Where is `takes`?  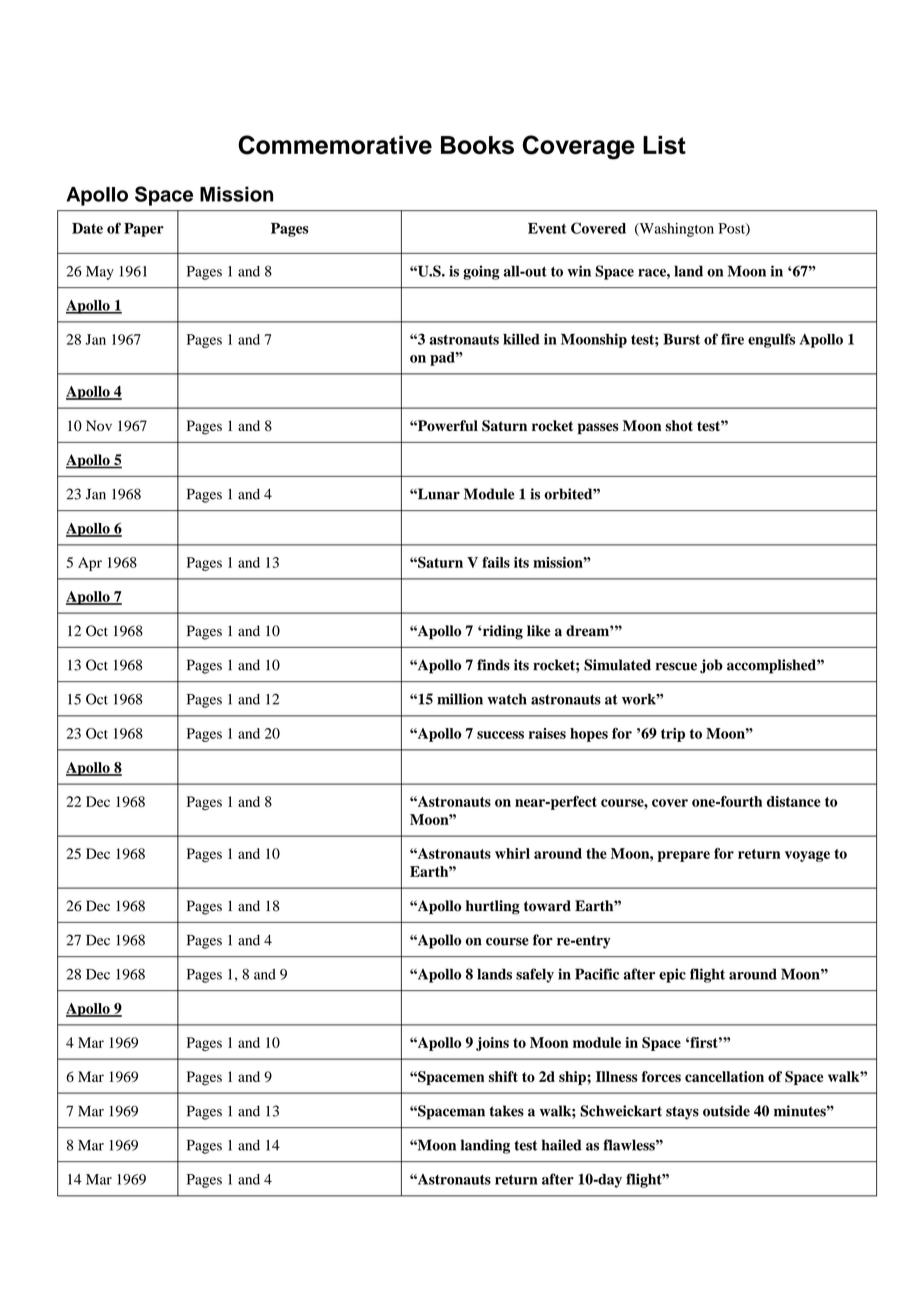 takes is located at coordinates (506, 1111).
